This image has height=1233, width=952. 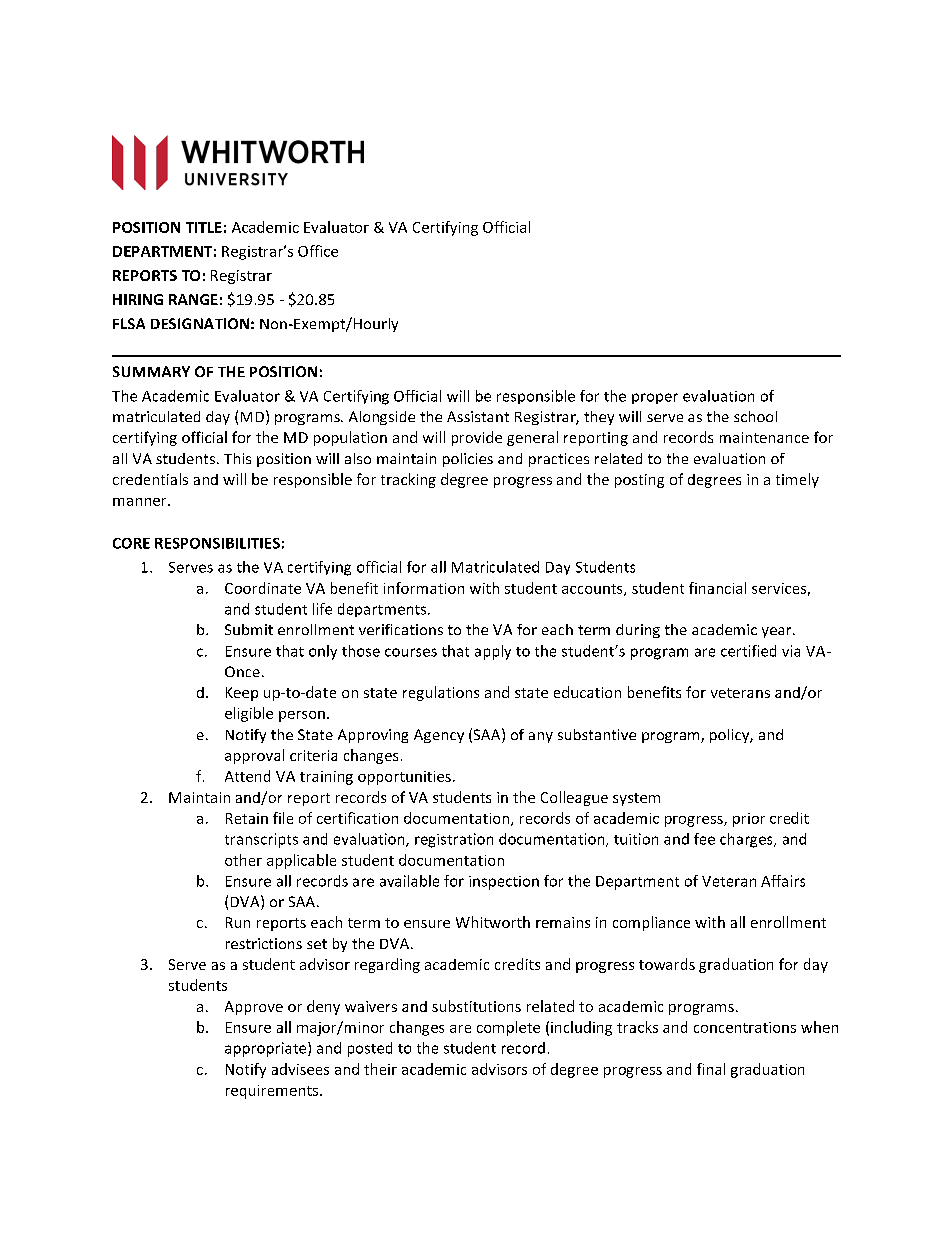 What do you see at coordinates (508, 1028) in the image?
I see `complete` at bounding box center [508, 1028].
